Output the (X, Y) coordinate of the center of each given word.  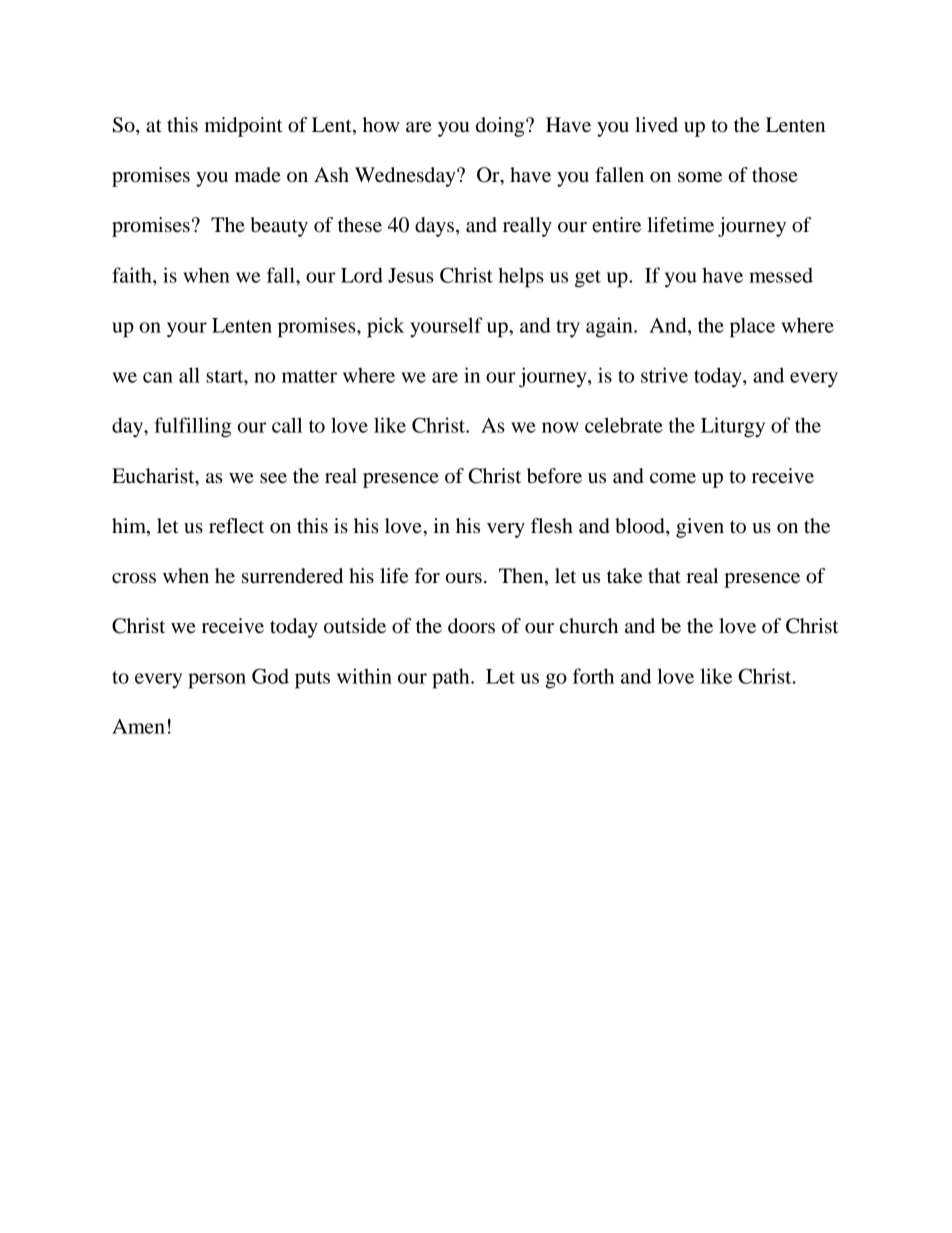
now (560, 427)
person (217, 681)
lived (656, 125)
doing (501, 127)
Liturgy (733, 427)
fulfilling (193, 427)
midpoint (244, 127)
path (452, 678)
